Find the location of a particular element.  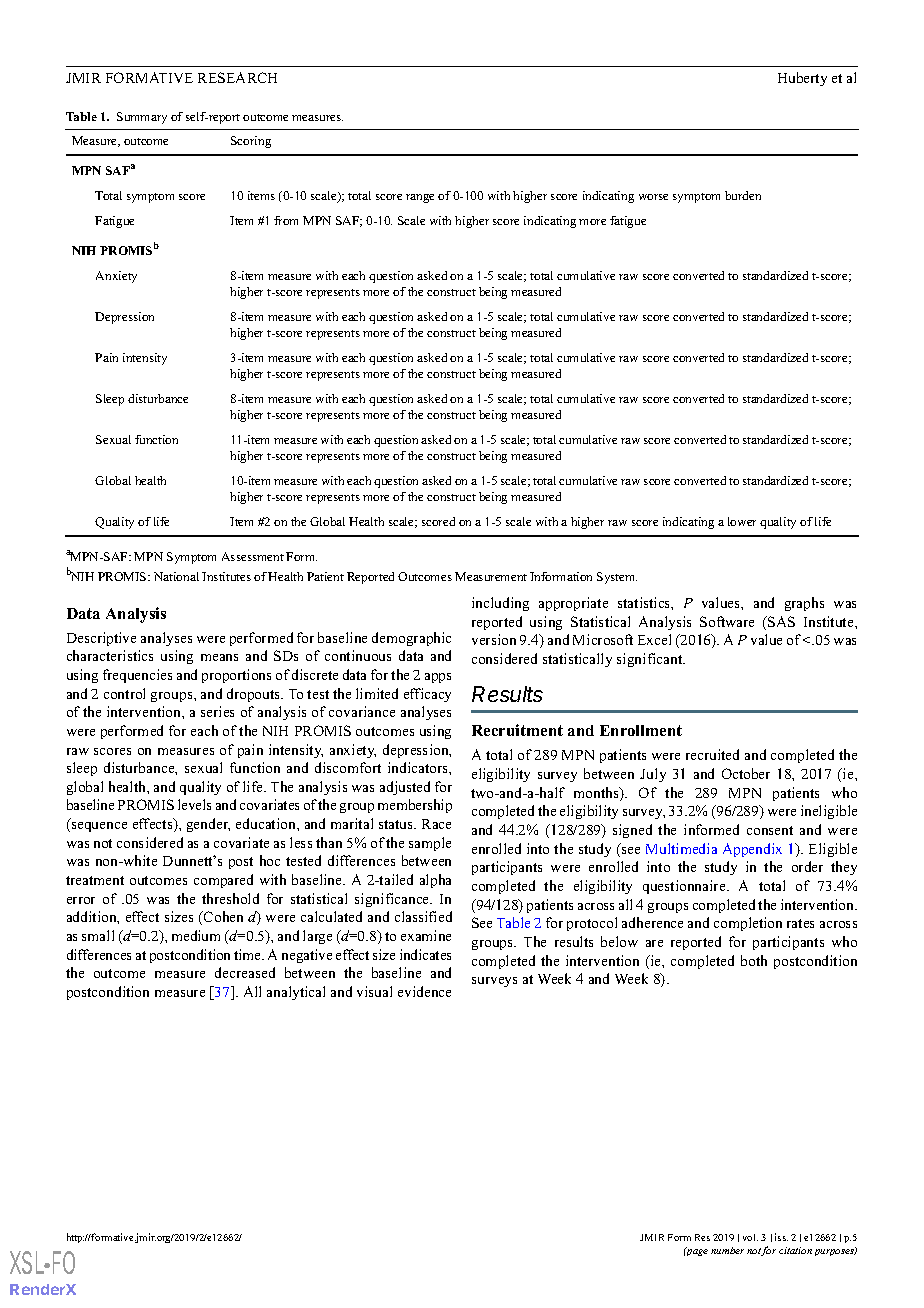

Software is located at coordinates (727, 621).
